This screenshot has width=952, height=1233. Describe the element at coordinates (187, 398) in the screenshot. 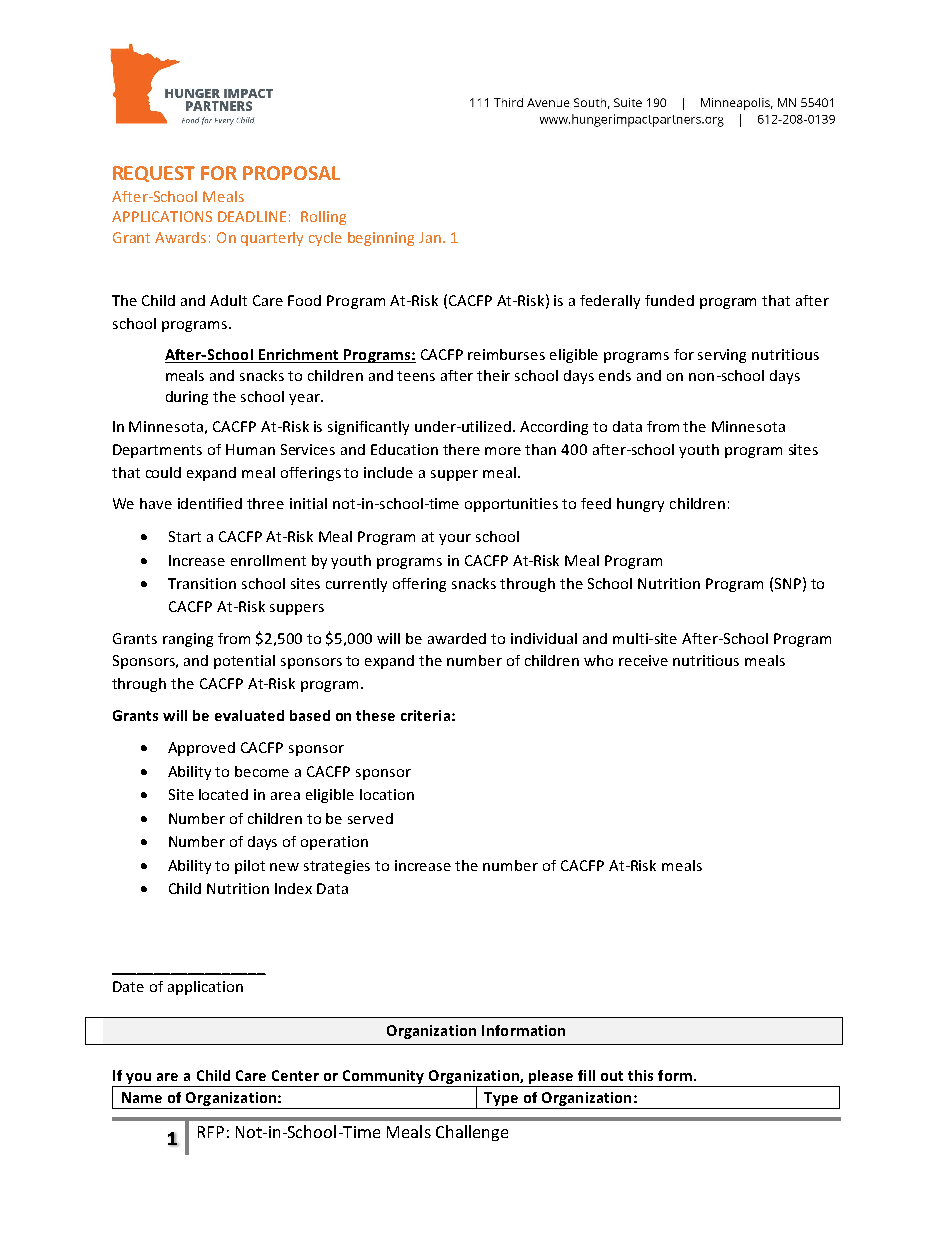

I see `during` at that location.
